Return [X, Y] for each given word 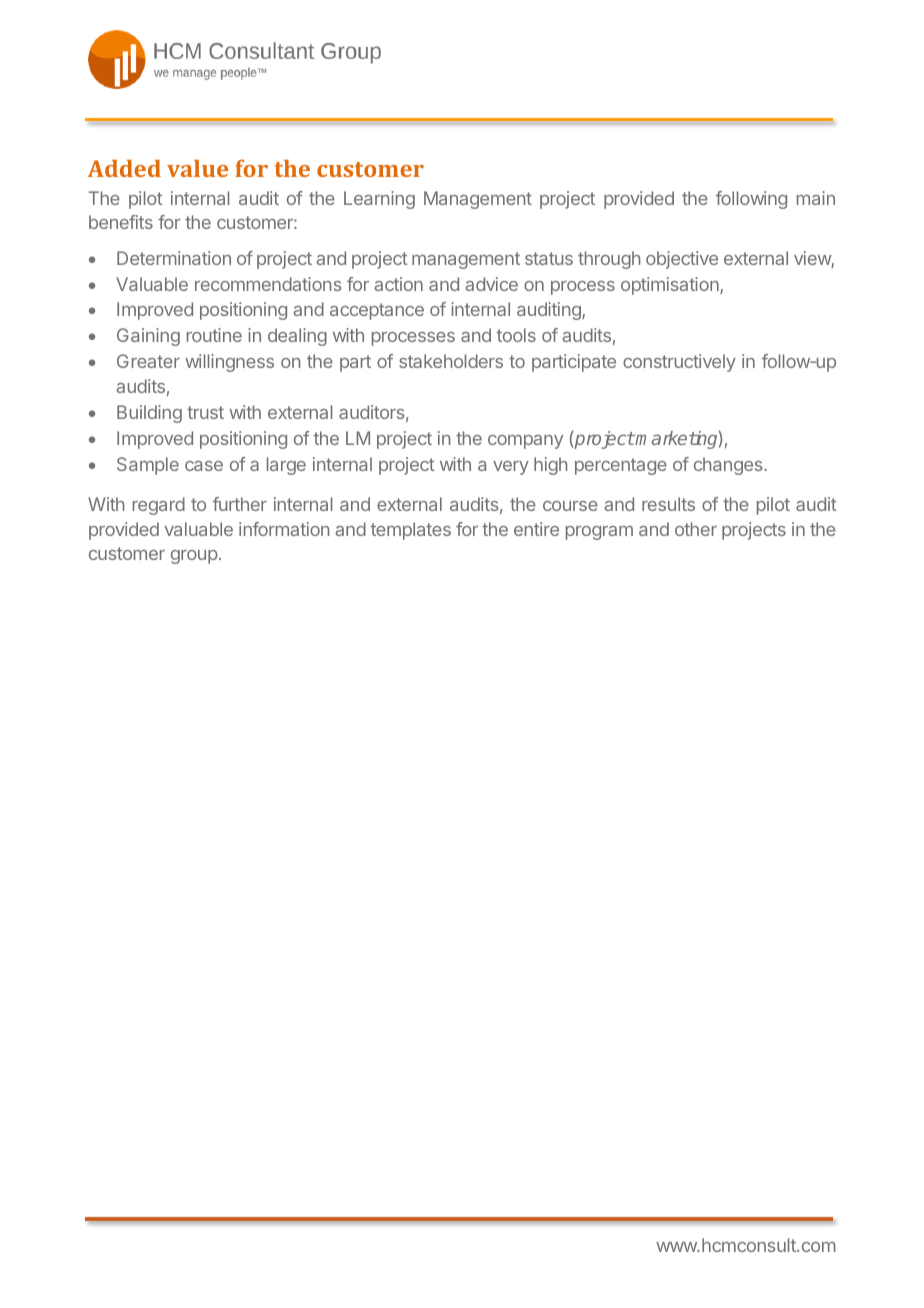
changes [729, 466]
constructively [679, 363]
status [549, 258]
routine [214, 335]
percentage [621, 466]
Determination [174, 258]
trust [205, 412]
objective [682, 260]
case [204, 466]
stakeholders [451, 361]
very [511, 468]
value [197, 168]
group [194, 557]
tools [516, 335]
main [816, 198]
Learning [379, 200]
